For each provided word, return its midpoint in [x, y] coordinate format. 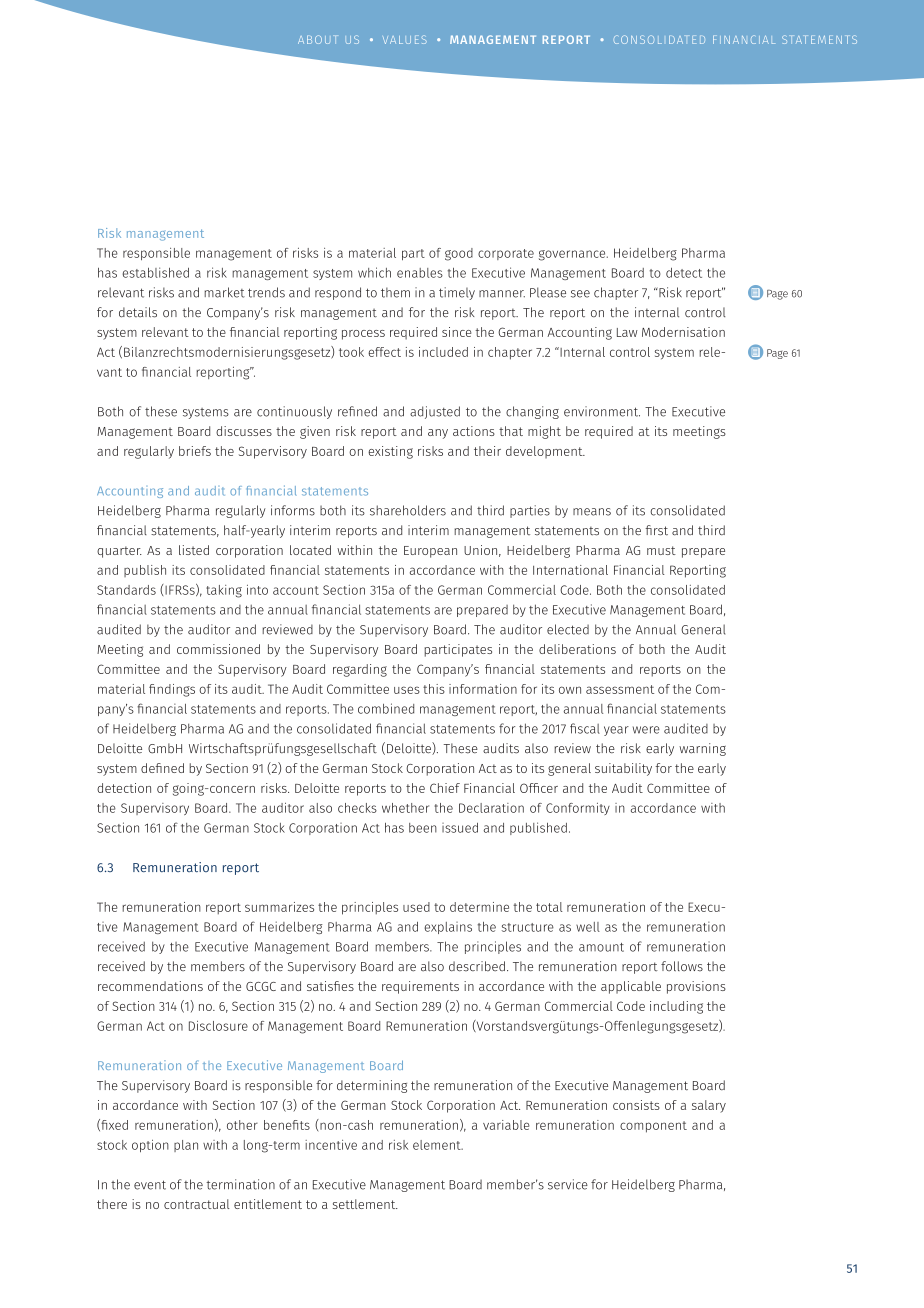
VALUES [405, 39]
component [653, 1127]
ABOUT [317, 39]
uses [407, 690]
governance [573, 255]
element [438, 1145]
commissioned [218, 649]
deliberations [577, 649]
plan [186, 1146]
